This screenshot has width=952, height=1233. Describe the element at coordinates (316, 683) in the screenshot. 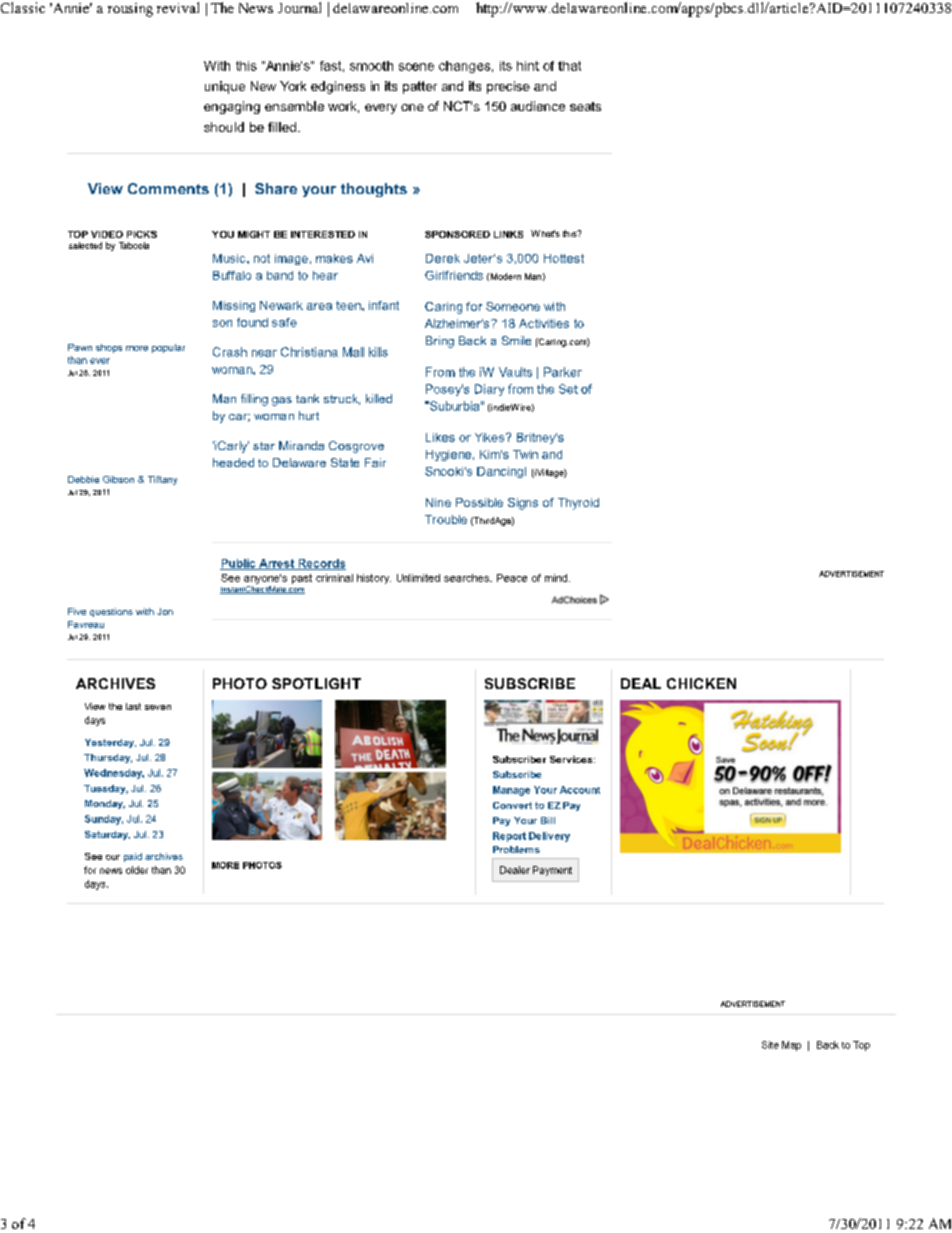

I see `SPOTLIGHT` at that location.
